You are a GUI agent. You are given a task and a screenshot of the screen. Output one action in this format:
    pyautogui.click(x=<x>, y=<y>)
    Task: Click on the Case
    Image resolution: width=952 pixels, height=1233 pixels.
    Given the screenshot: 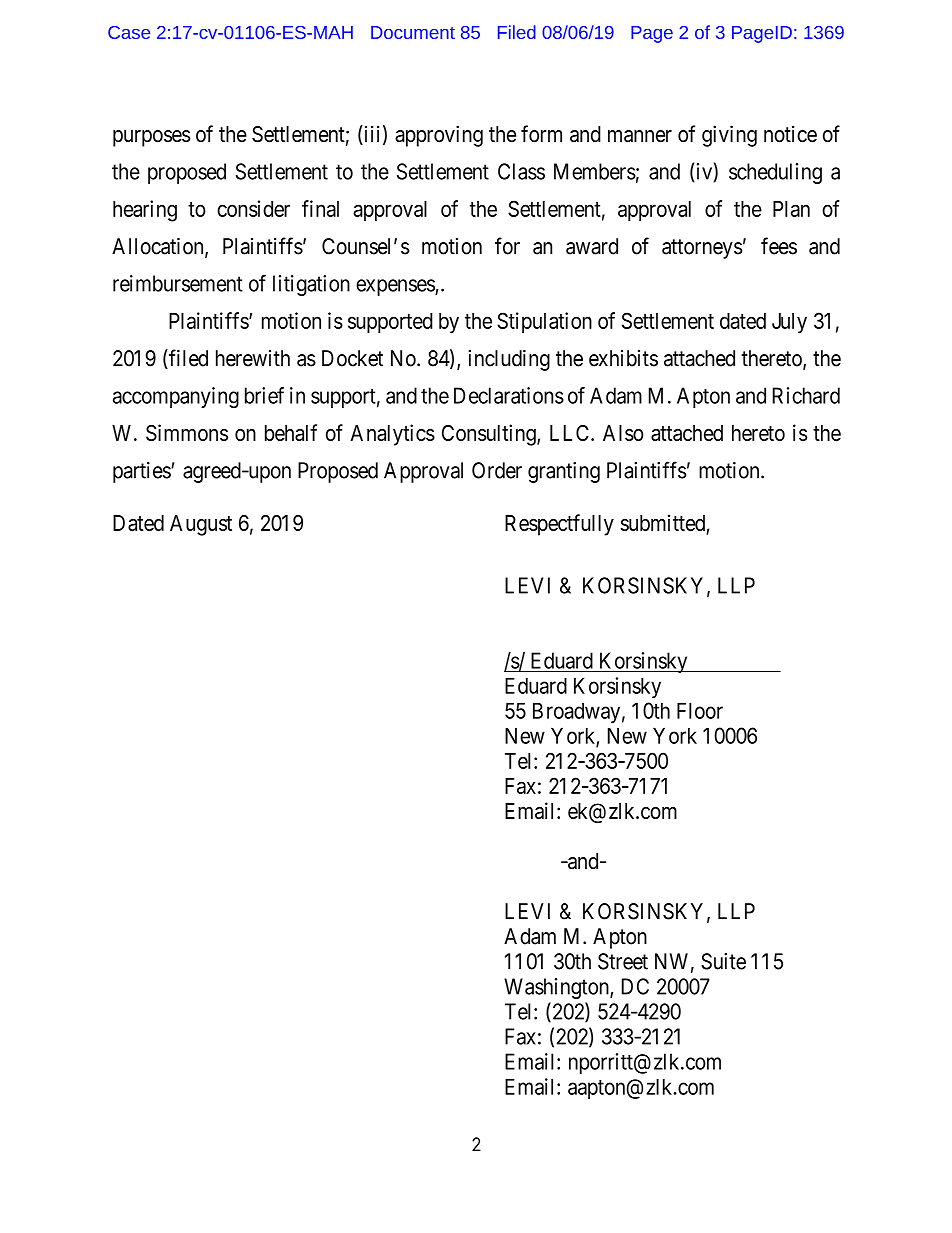 What is the action you would take?
    pyautogui.click(x=129, y=32)
